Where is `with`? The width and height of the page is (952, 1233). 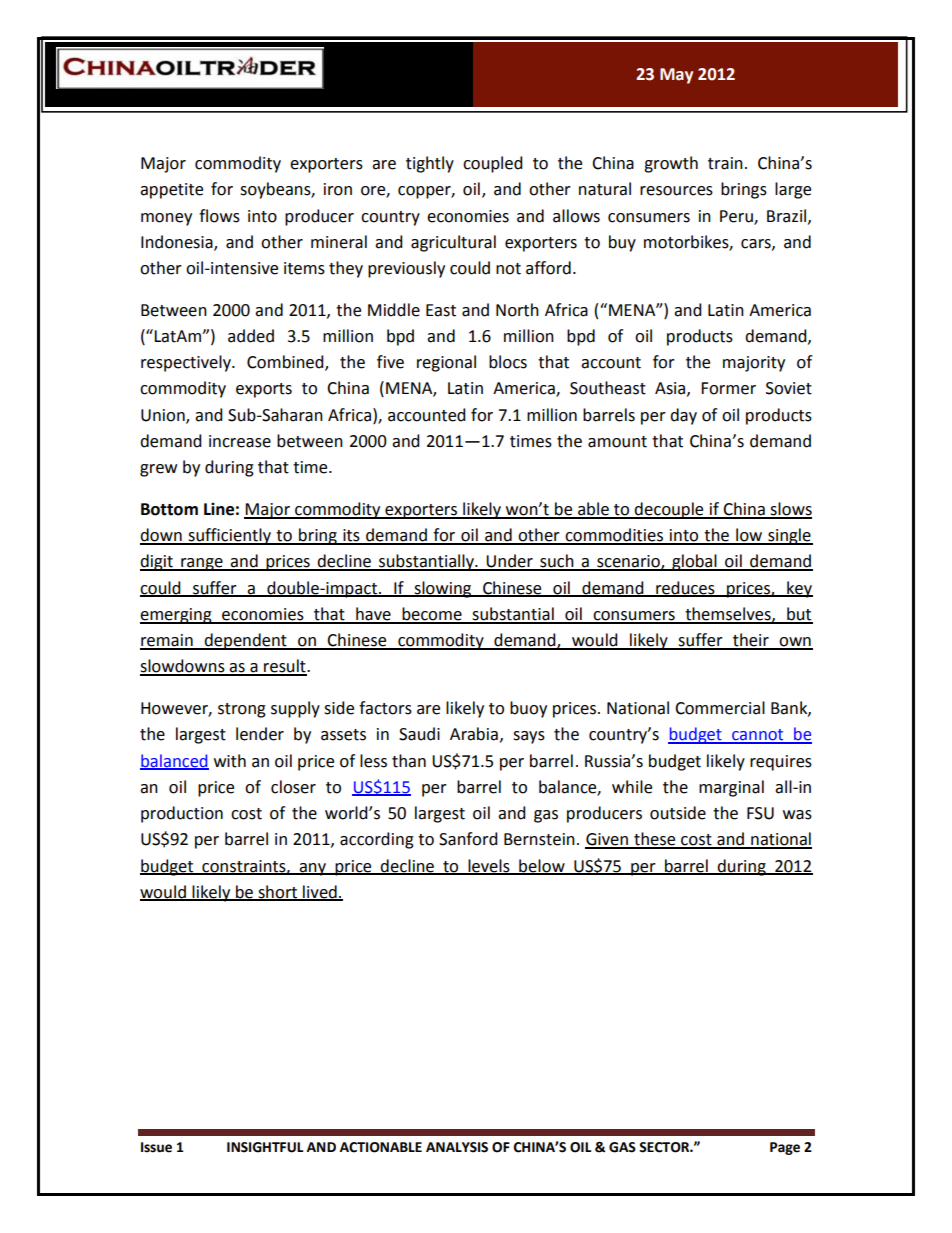 with is located at coordinates (230, 761).
